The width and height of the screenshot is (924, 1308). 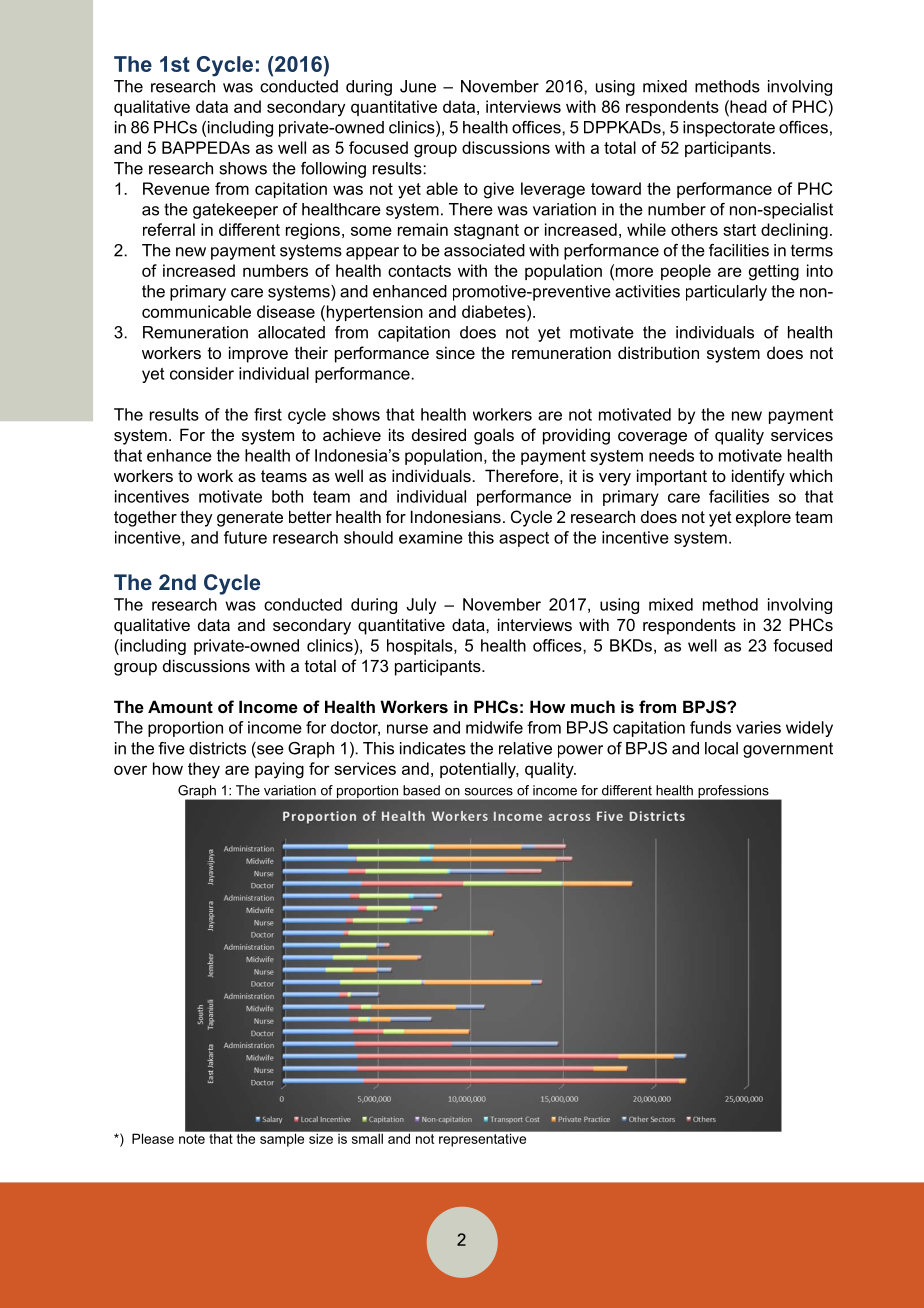 What do you see at coordinates (202, 373) in the screenshot?
I see `consider` at bounding box center [202, 373].
